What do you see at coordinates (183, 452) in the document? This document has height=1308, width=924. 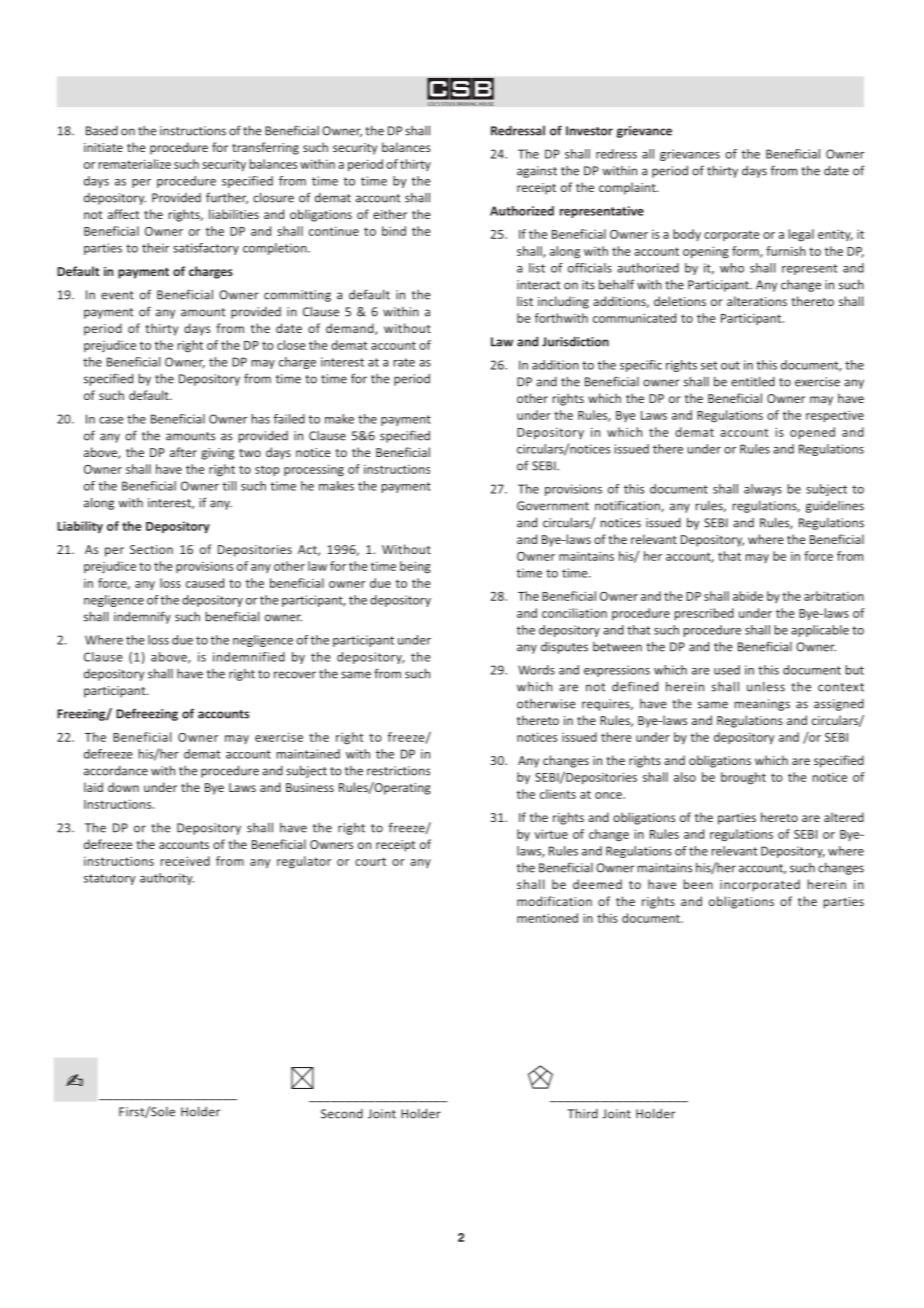 I see `after` at bounding box center [183, 452].
